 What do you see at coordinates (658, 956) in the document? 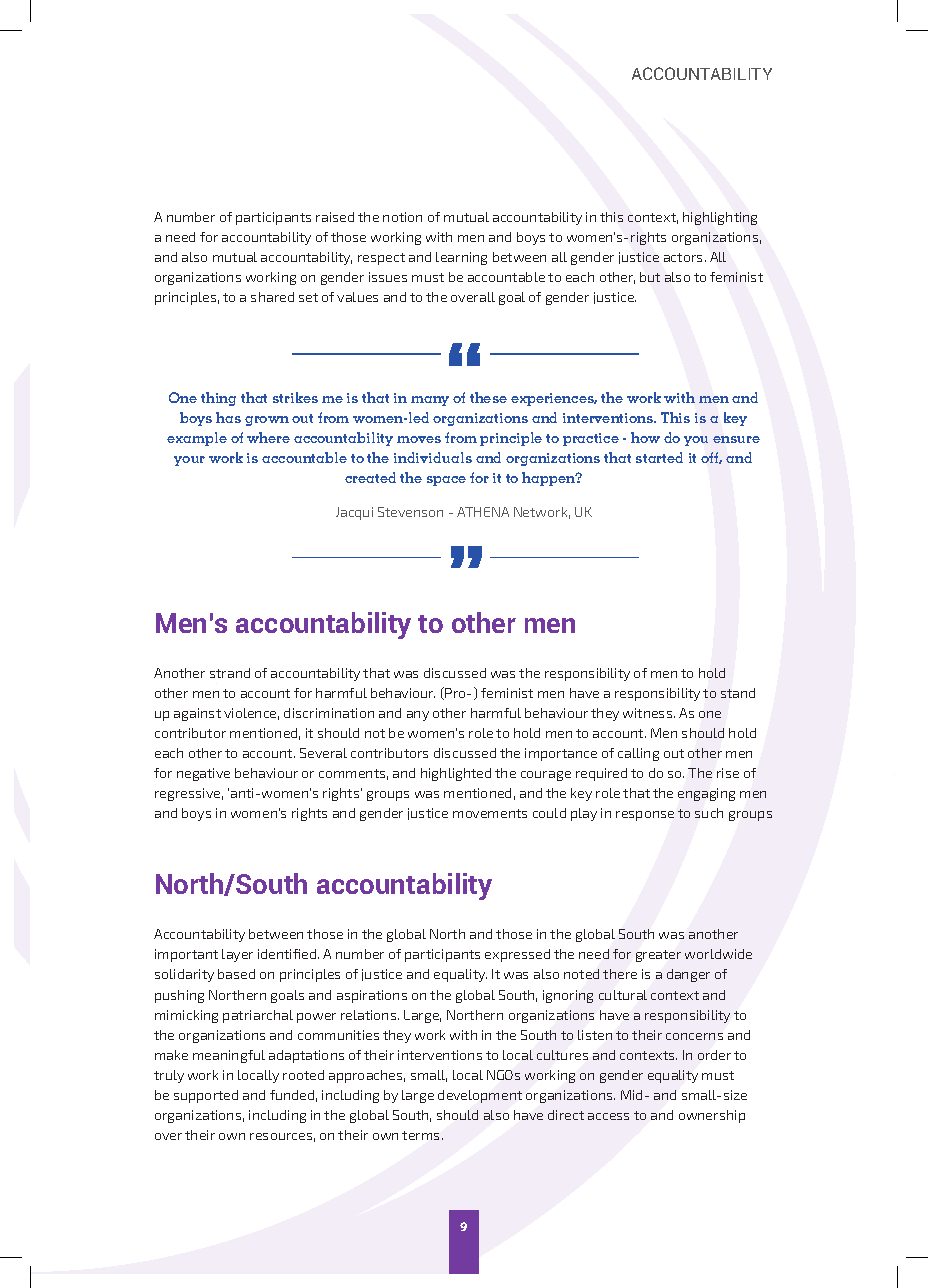
I see `greater` at bounding box center [658, 956].
